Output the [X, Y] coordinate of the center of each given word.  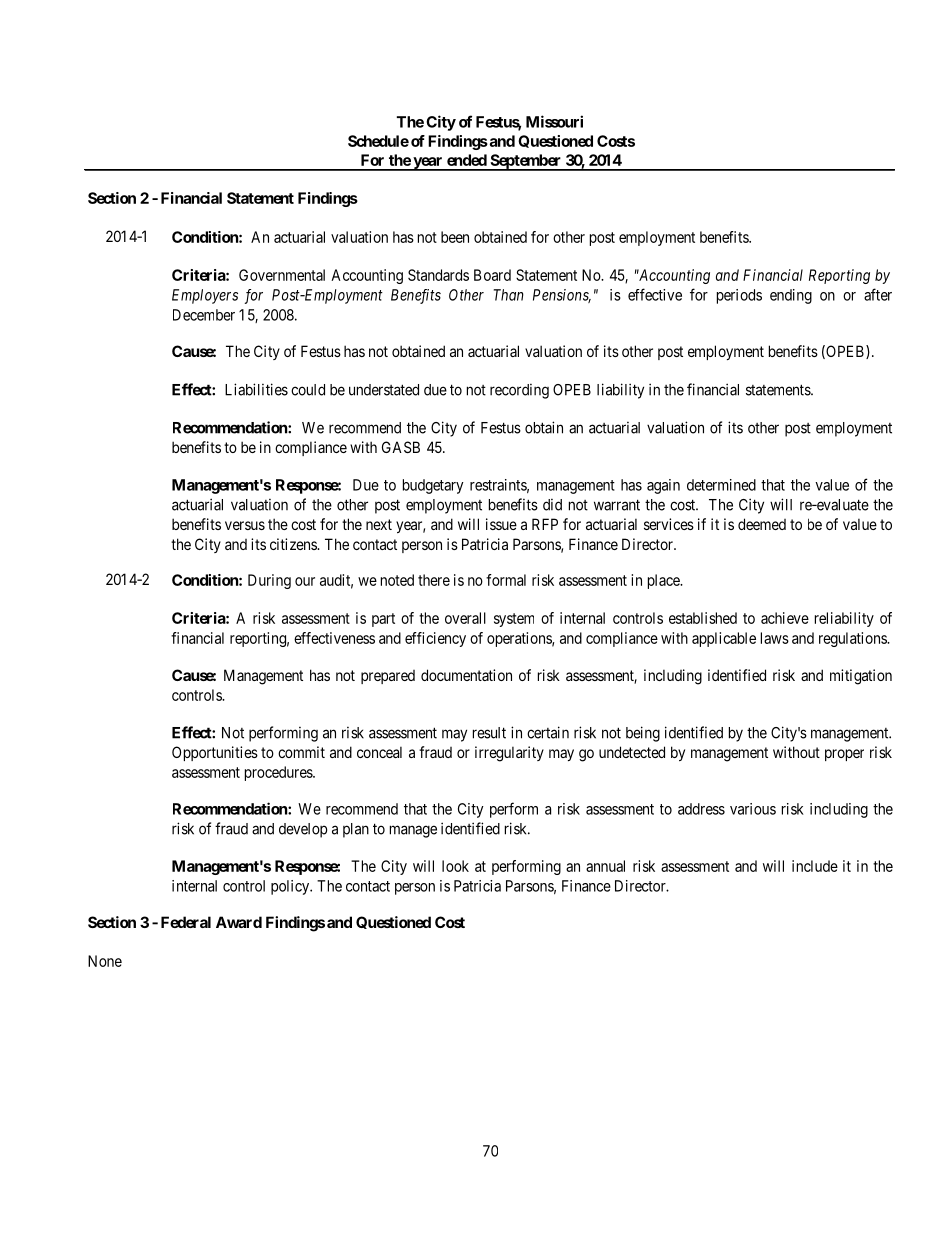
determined [721, 485]
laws [775, 638]
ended [467, 160]
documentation [466, 675]
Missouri [554, 121]
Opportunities [215, 753]
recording [519, 391]
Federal [186, 922]
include [815, 866]
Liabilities [256, 389]
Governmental [282, 275]
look [455, 866]
